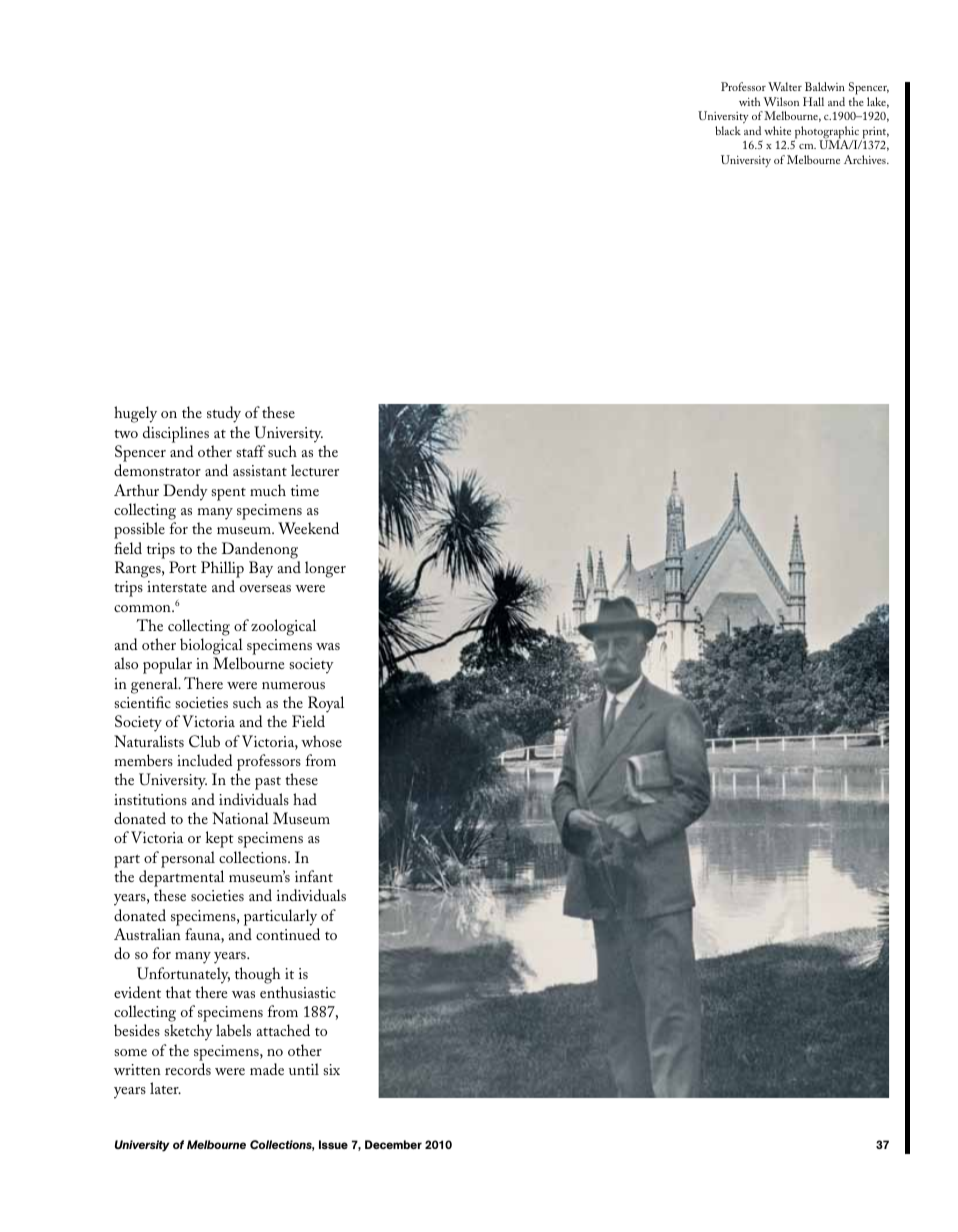  What do you see at coordinates (188, 859) in the screenshot?
I see `personal` at bounding box center [188, 859].
